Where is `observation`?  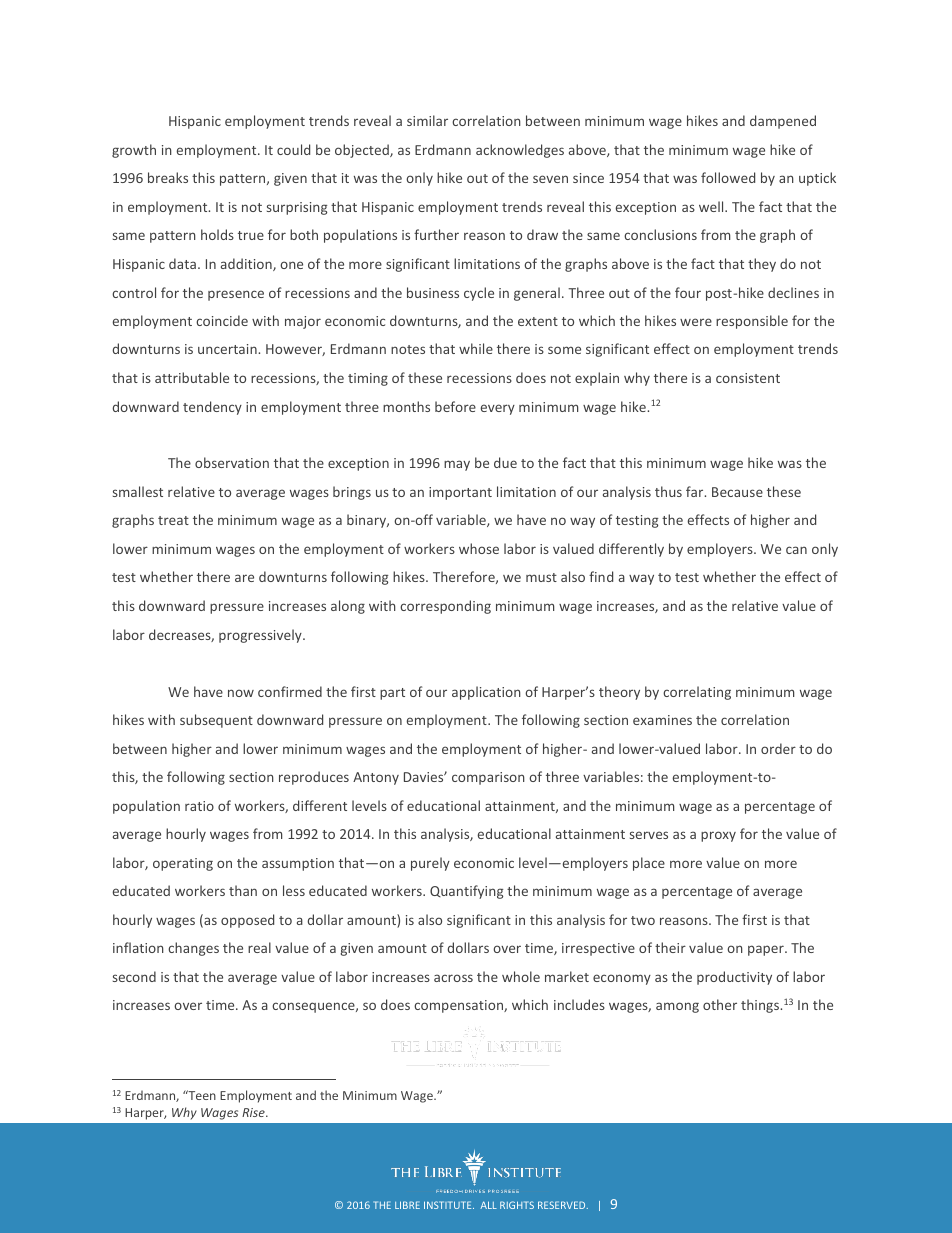
observation is located at coordinates (232, 462).
